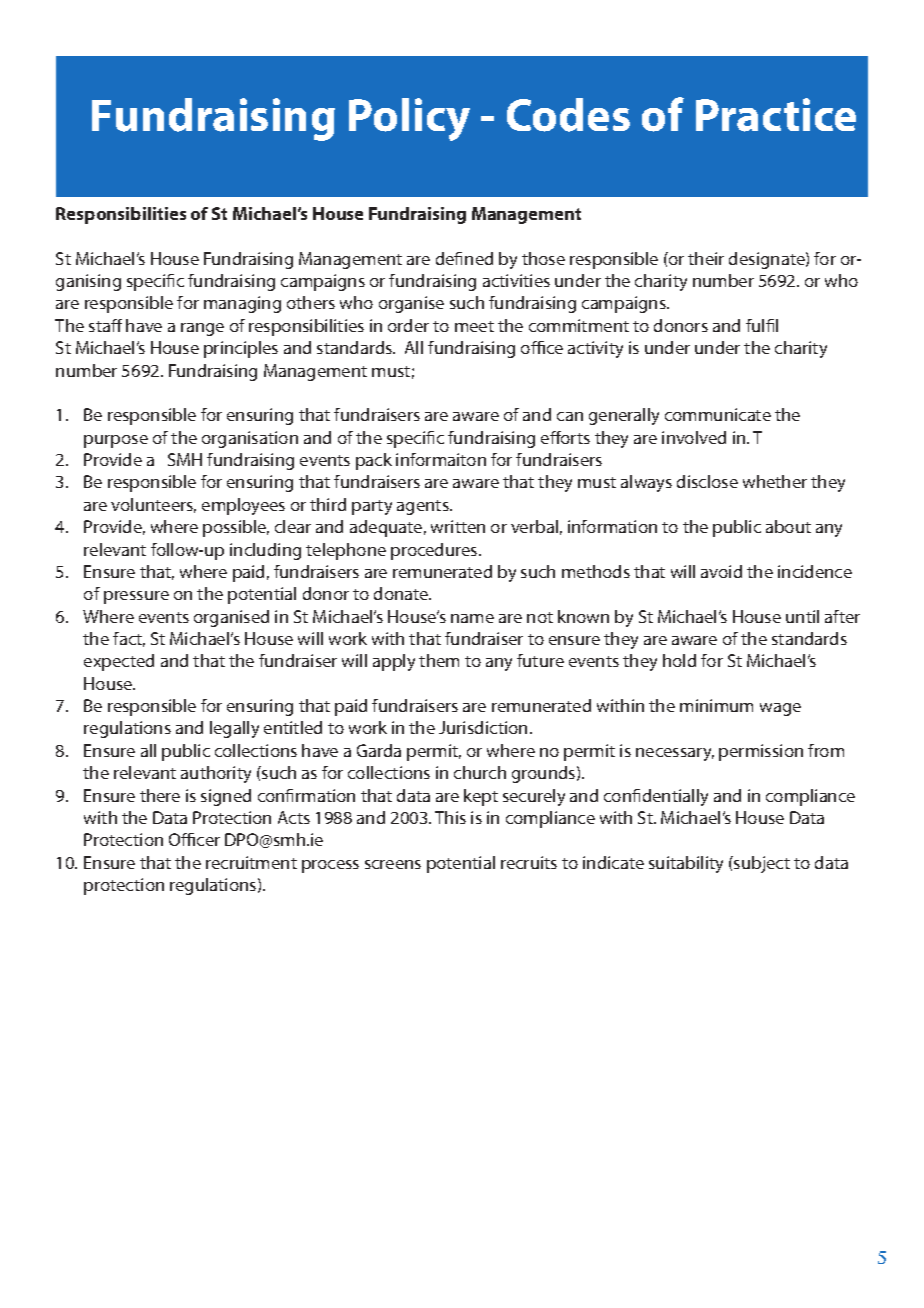 The image size is (924, 1308). What do you see at coordinates (153, 505) in the image?
I see `volunteers` at bounding box center [153, 505].
